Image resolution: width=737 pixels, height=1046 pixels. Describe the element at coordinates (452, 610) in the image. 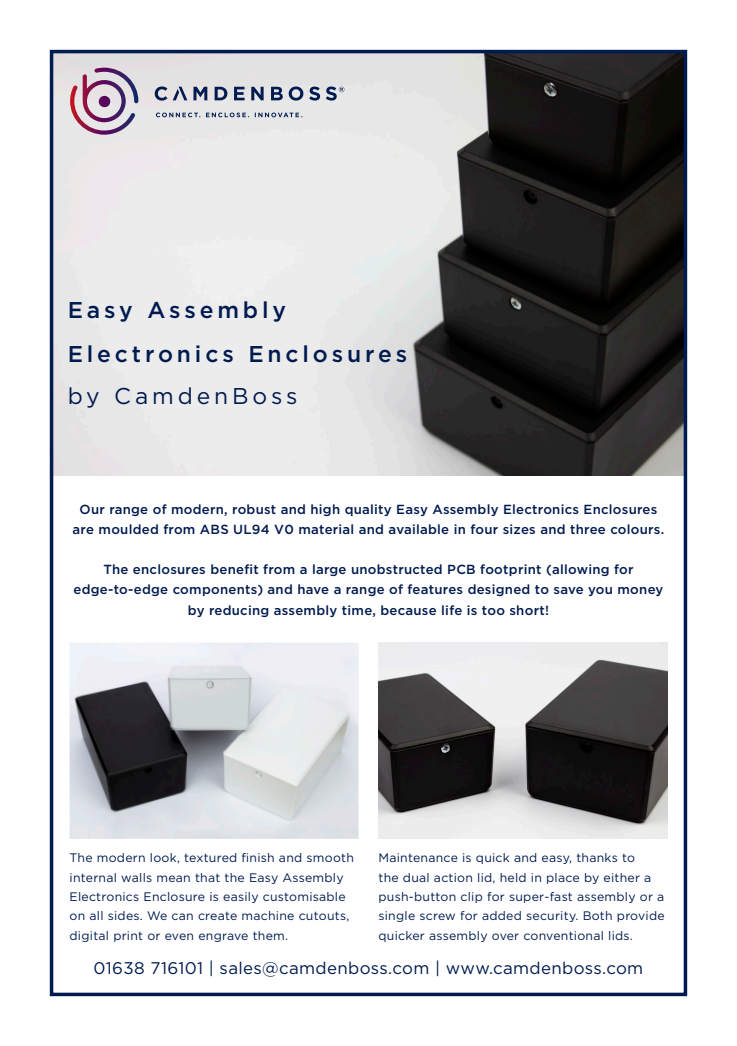

I see `life` at that location.
